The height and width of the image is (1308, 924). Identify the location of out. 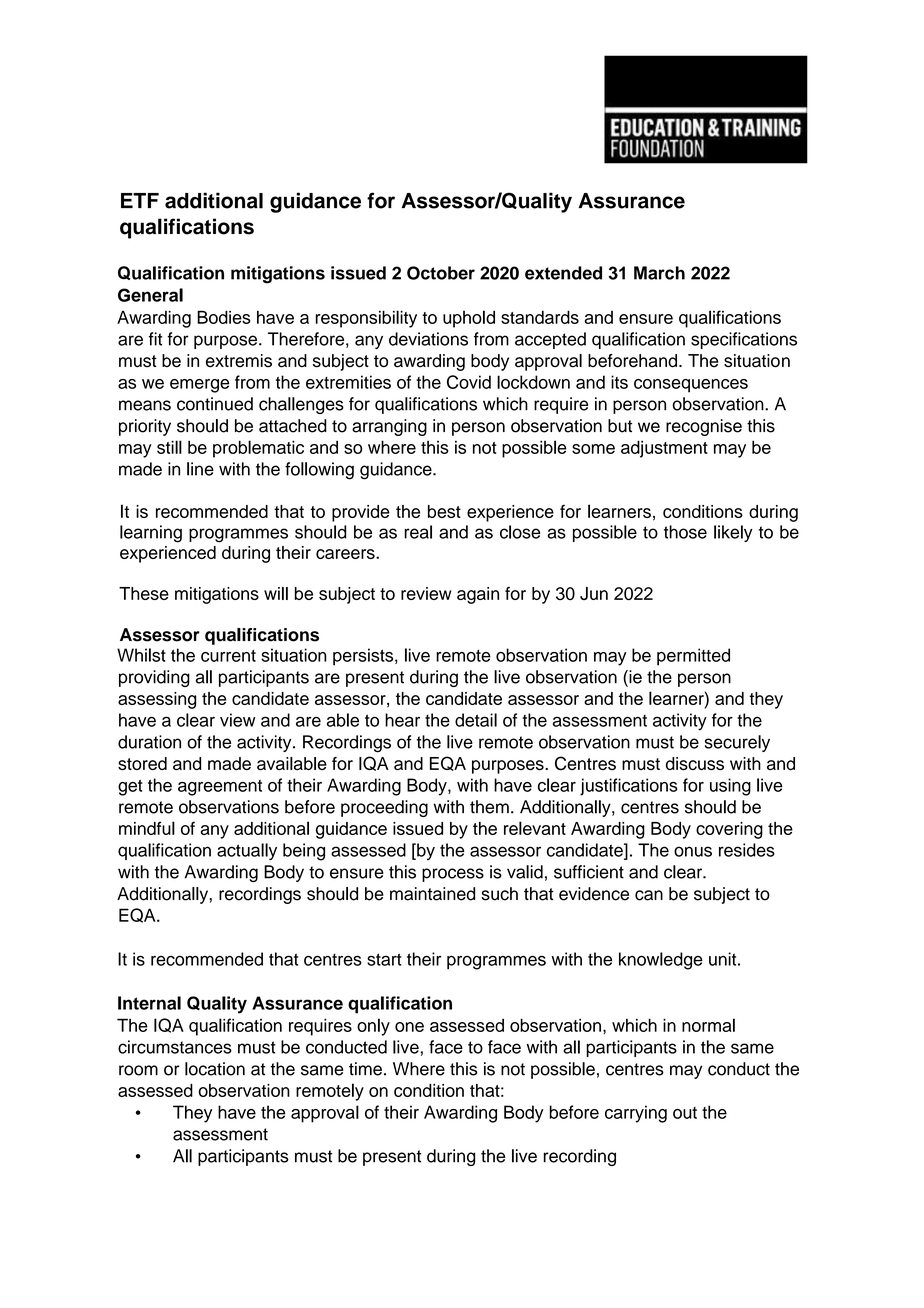
(685, 1113).
